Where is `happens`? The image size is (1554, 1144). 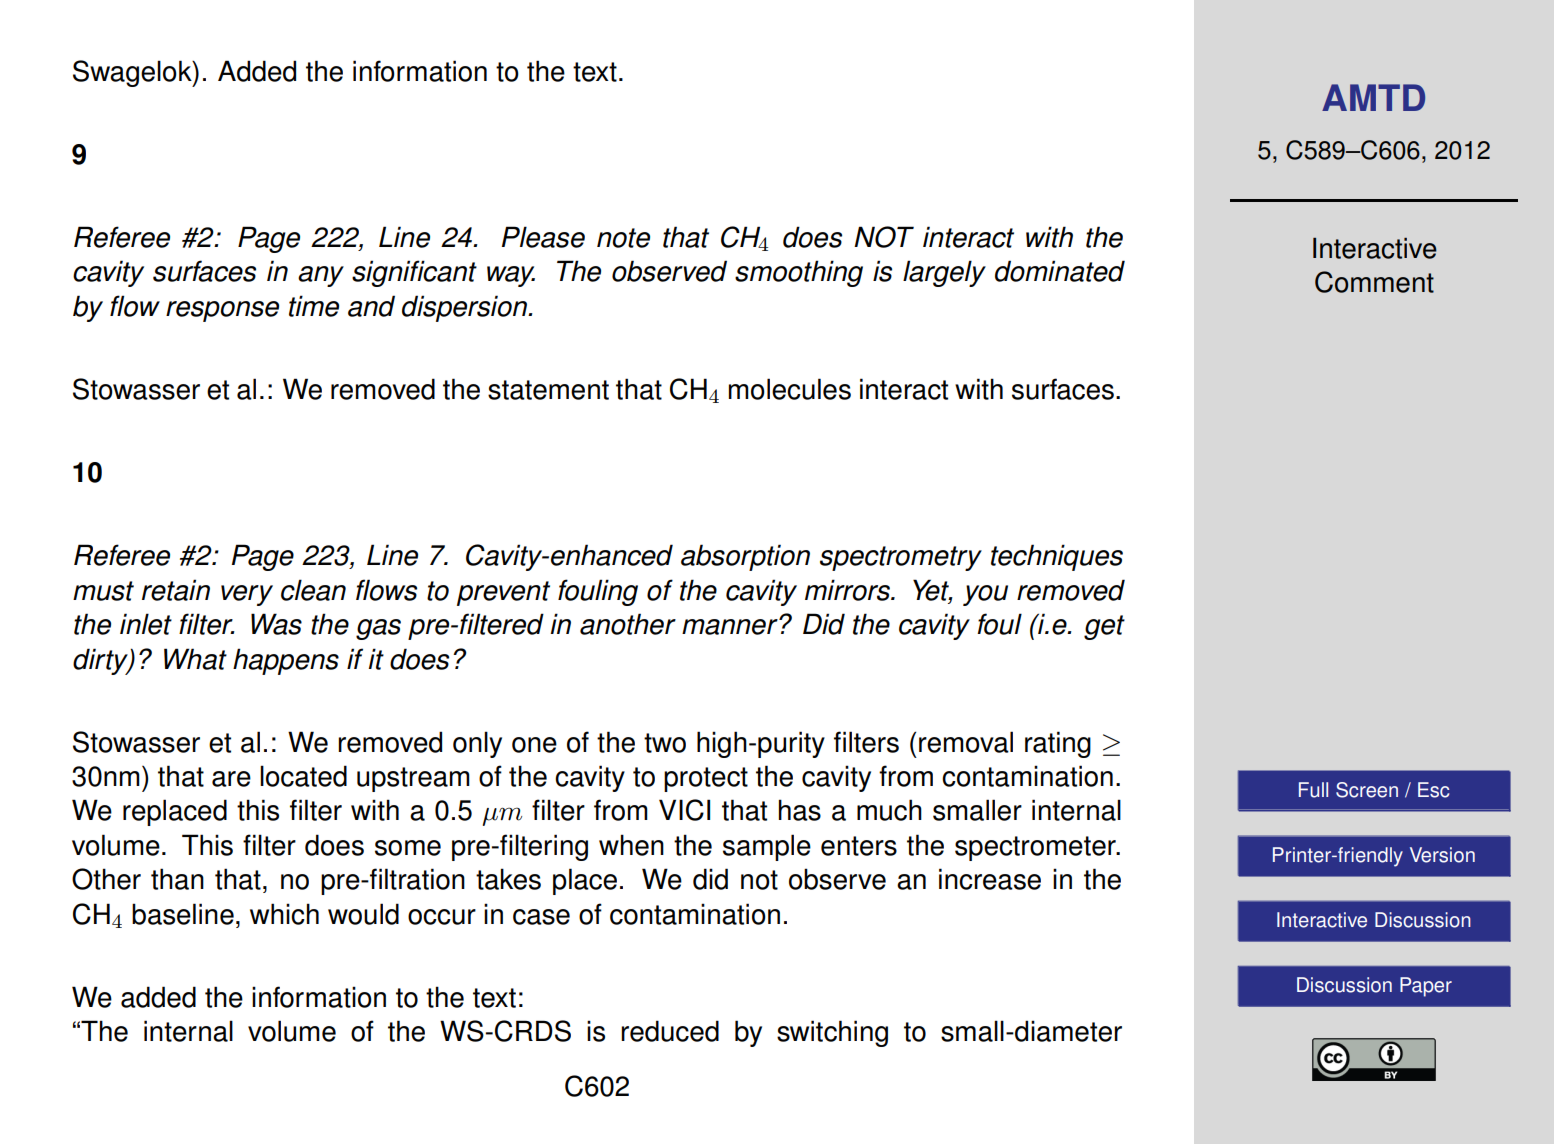
happens is located at coordinates (286, 661).
